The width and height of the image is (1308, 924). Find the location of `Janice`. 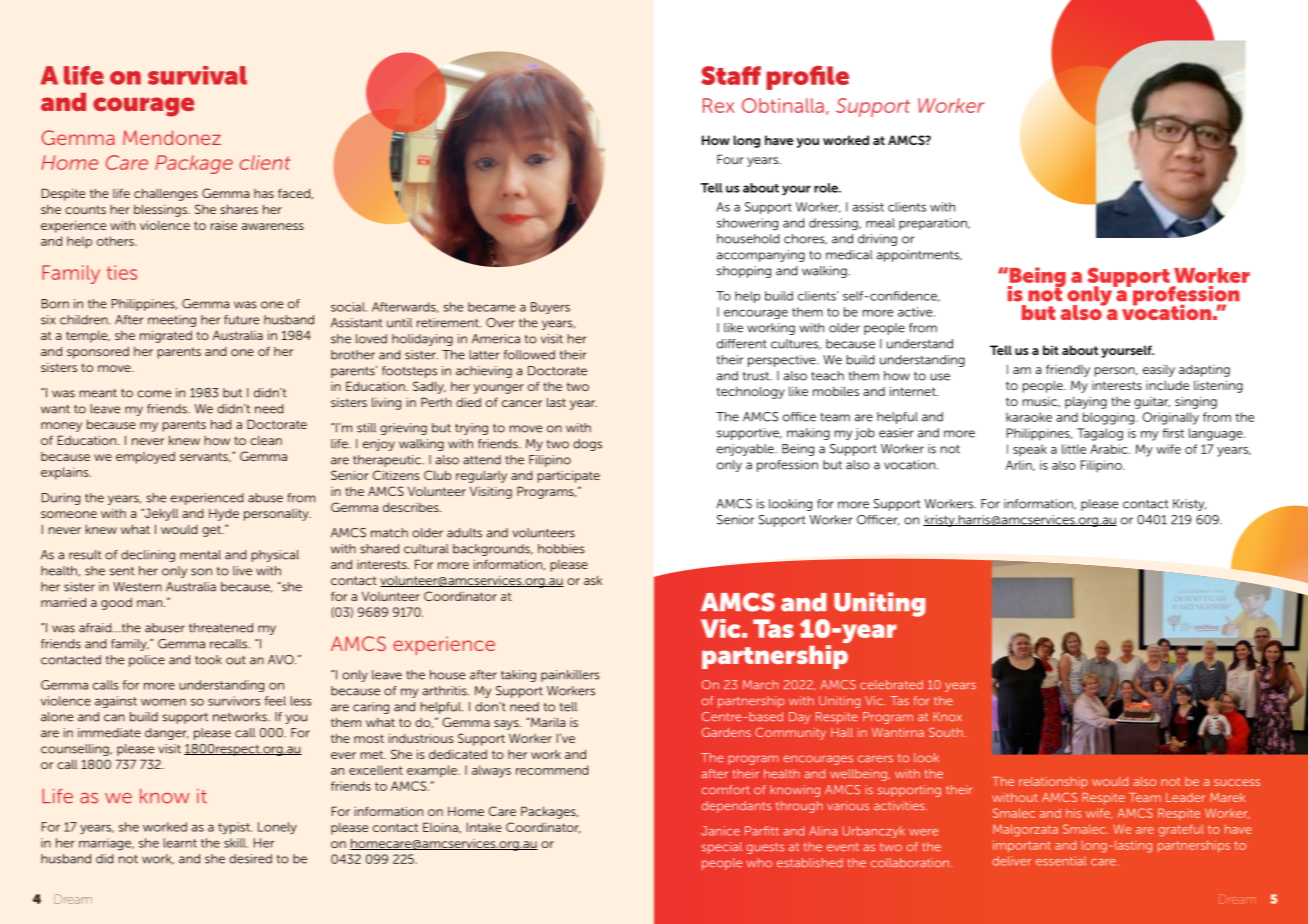

Janice is located at coordinates (720, 831).
